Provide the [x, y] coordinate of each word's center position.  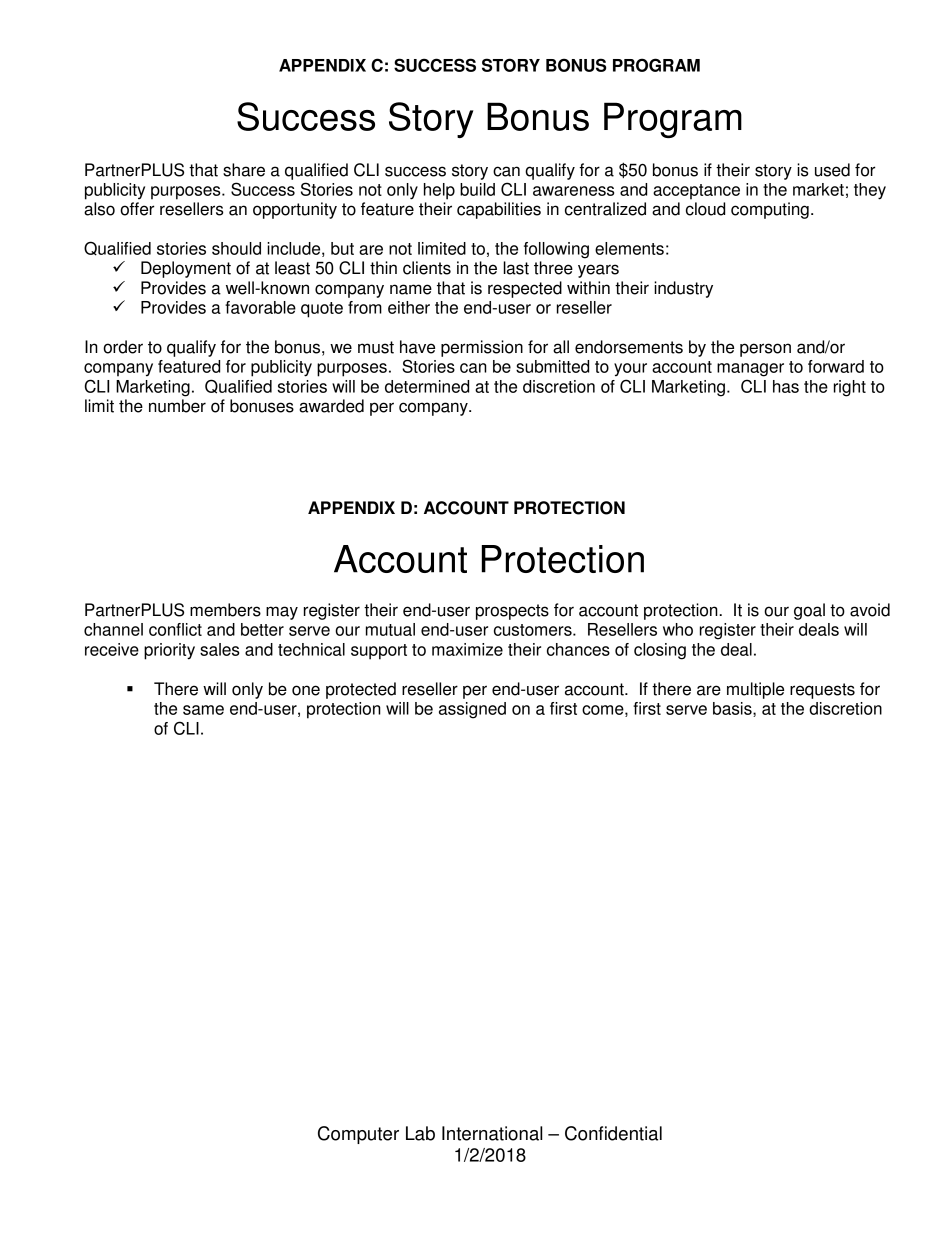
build [477, 189]
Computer [358, 1135]
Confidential [613, 1133]
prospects [512, 612]
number [177, 406]
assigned [472, 710]
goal [809, 611]
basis [733, 709]
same [203, 710]
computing [770, 210]
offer [137, 209]
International [492, 1133]
